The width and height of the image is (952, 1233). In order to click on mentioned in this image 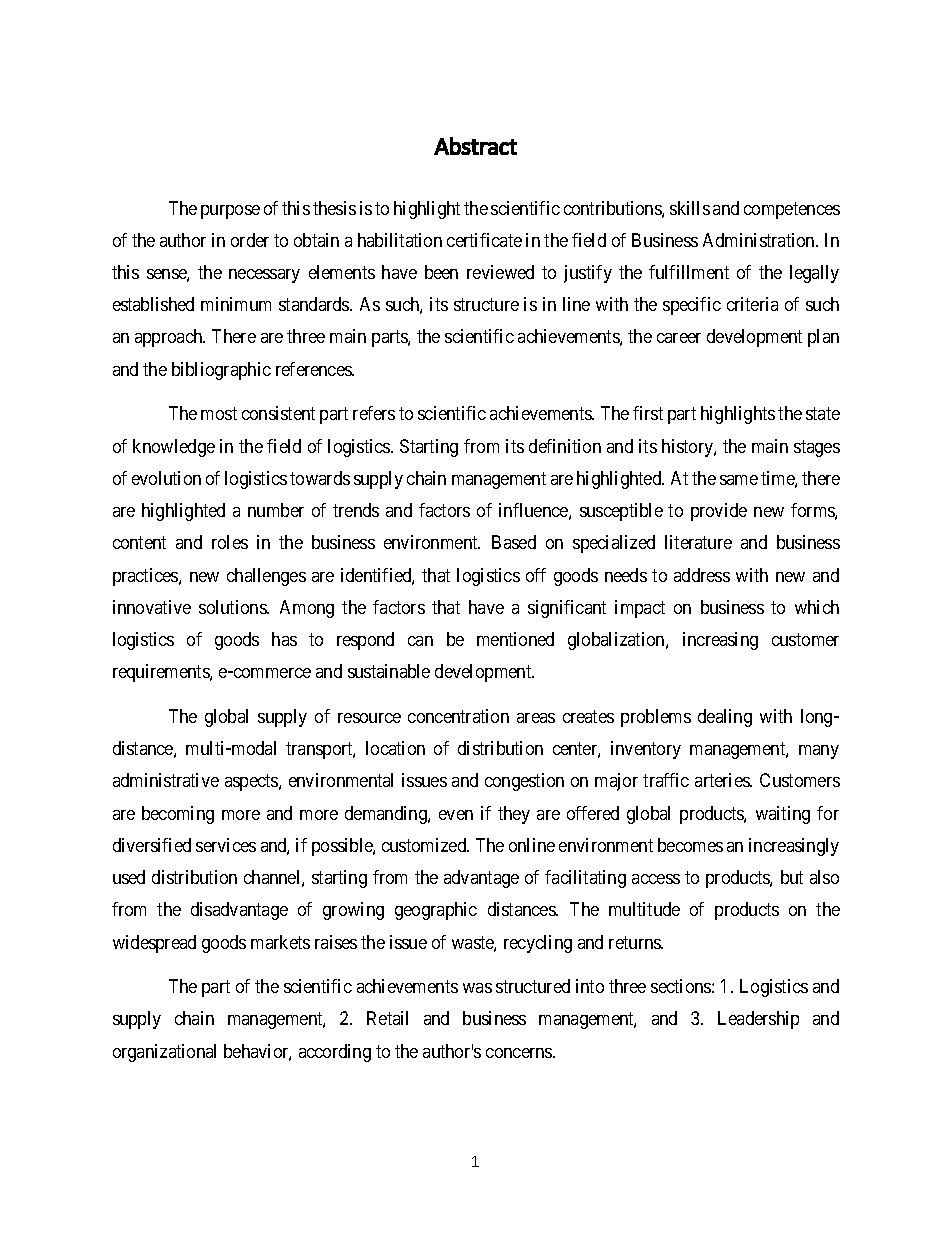, I will do `click(515, 639)`.
